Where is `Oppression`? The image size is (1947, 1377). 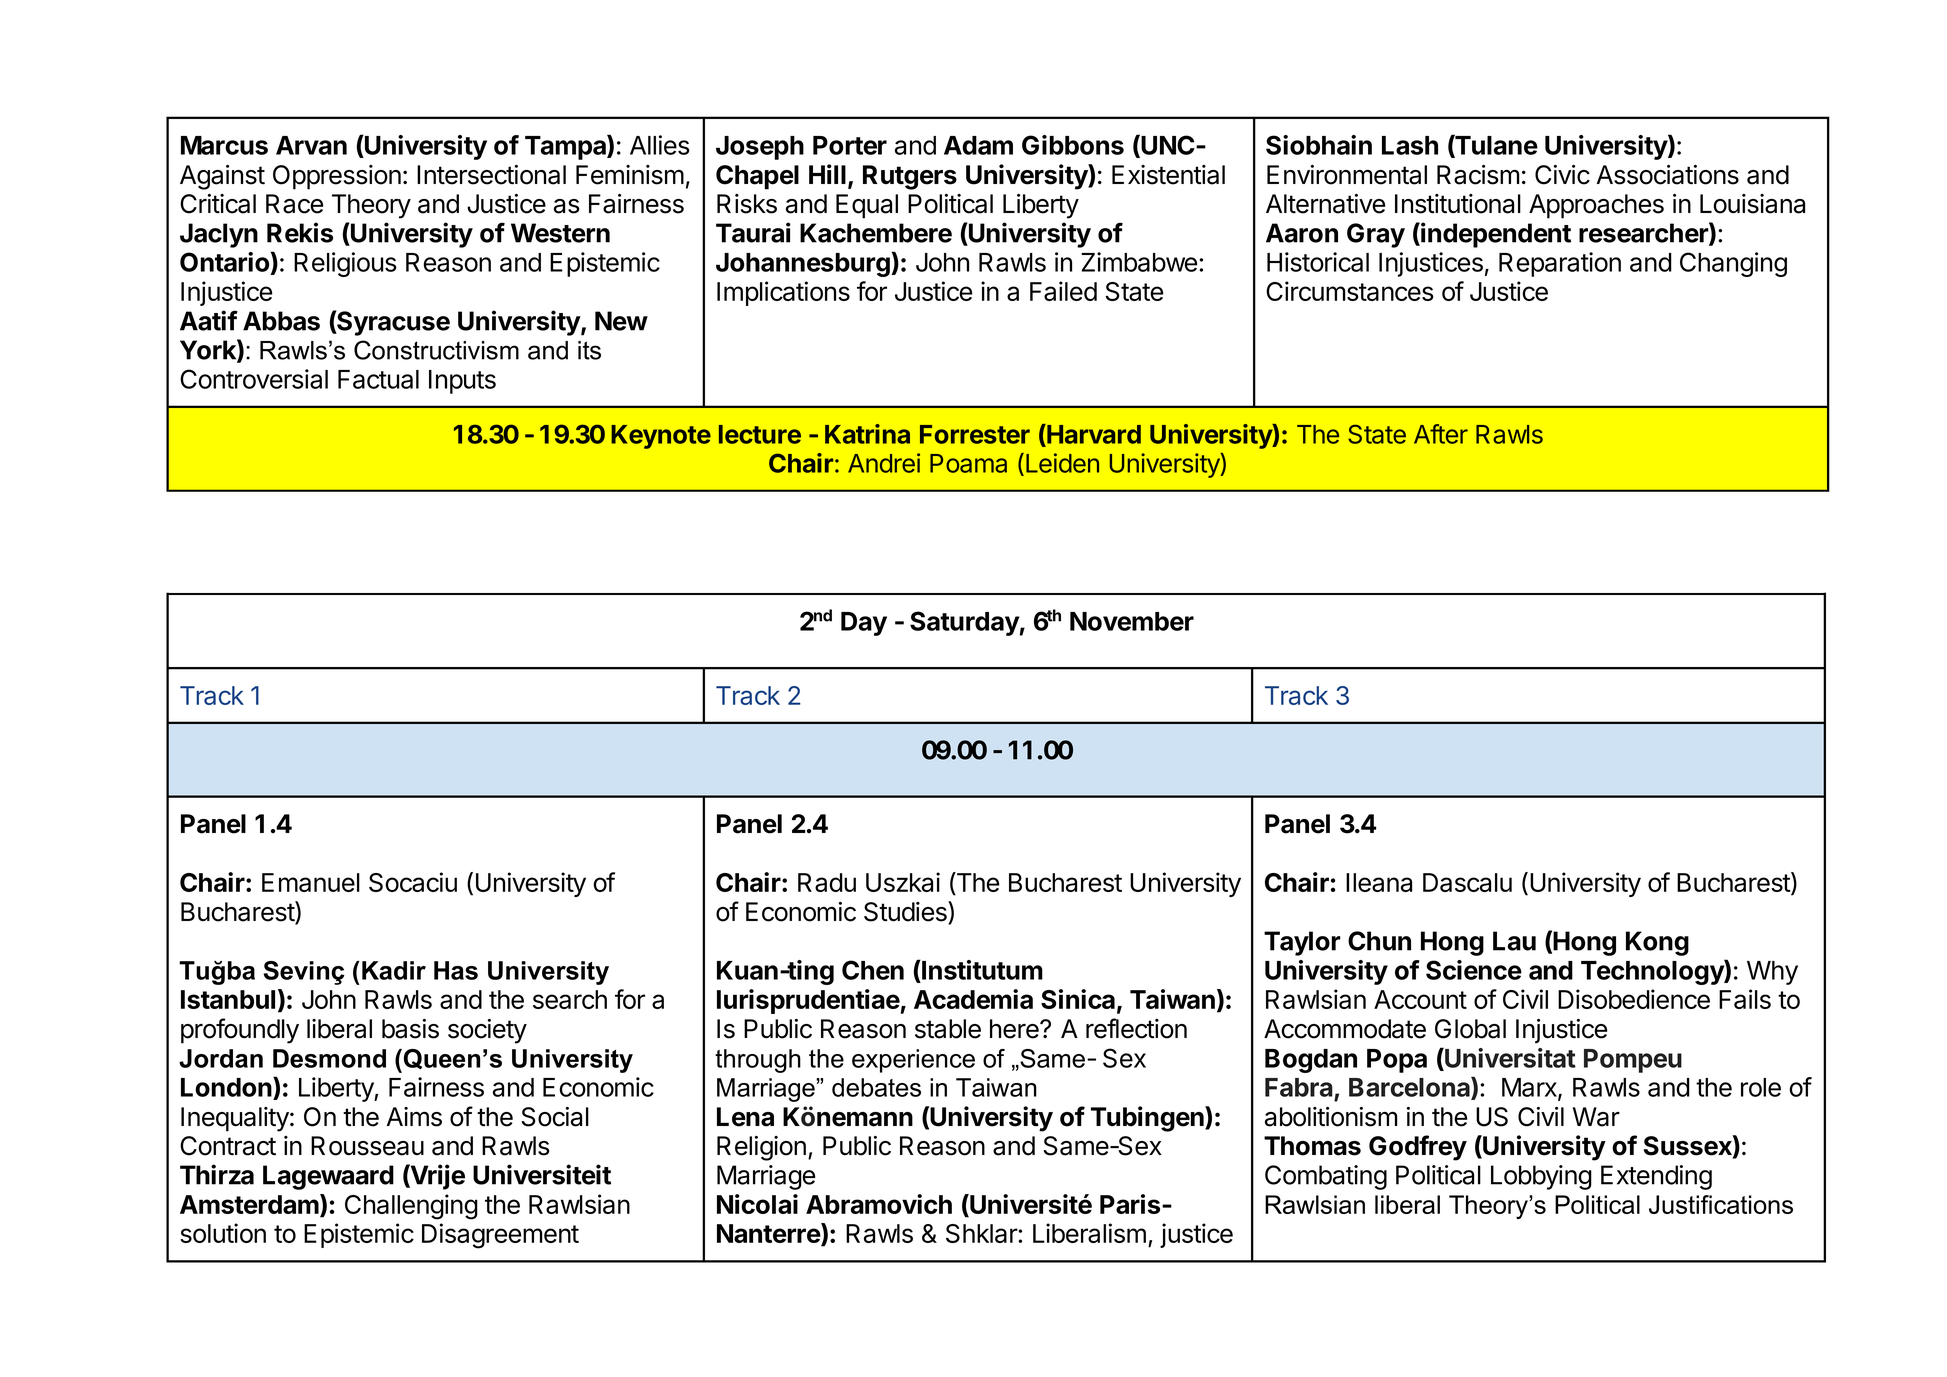 Oppression is located at coordinates (337, 177).
